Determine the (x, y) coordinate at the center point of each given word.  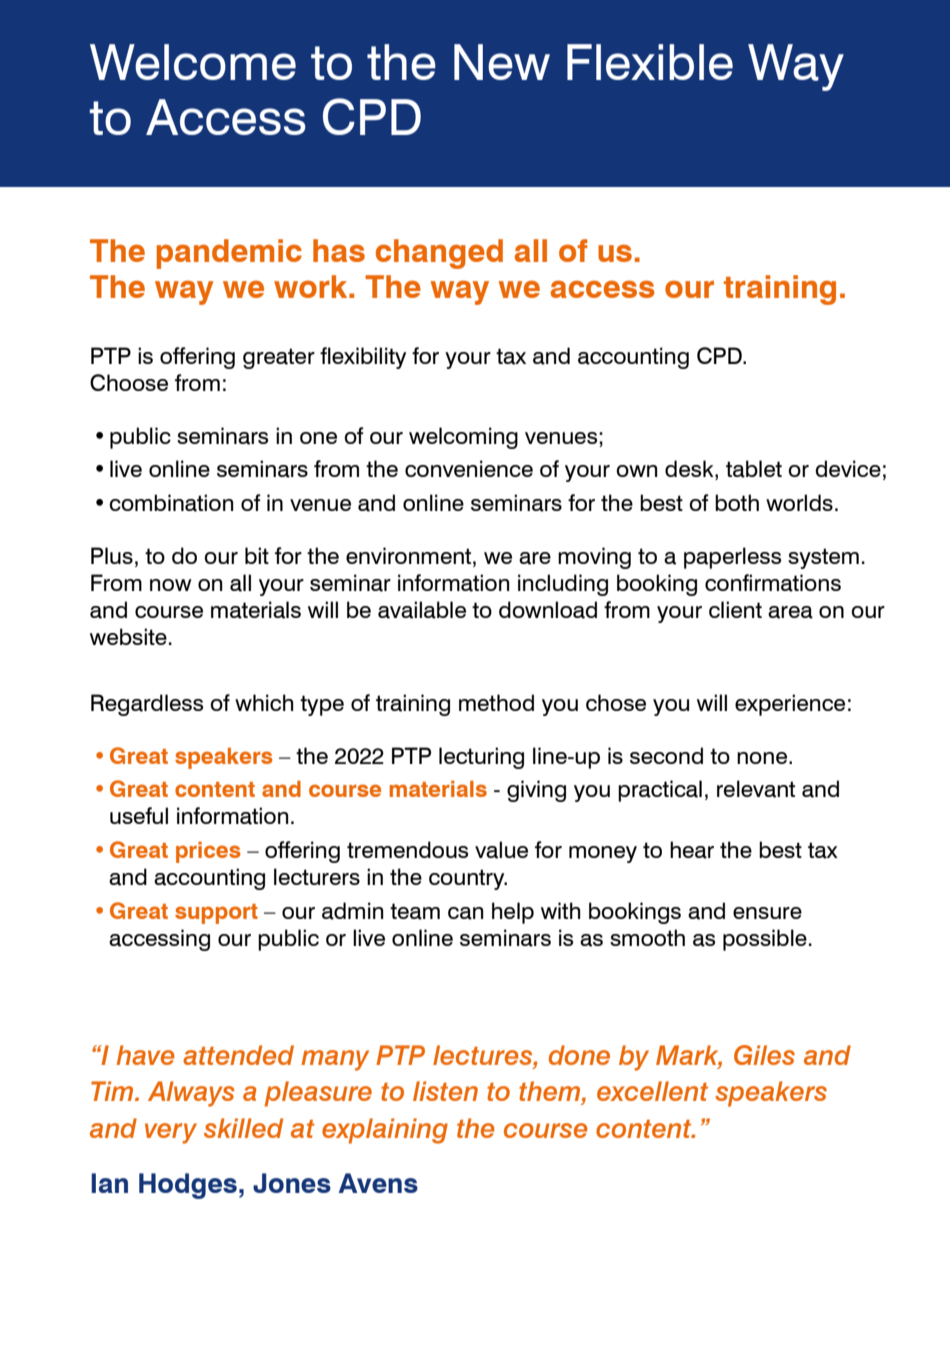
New (502, 62)
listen (445, 1091)
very (171, 1133)
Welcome (193, 62)
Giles (764, 1055)
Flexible (650, 62)
